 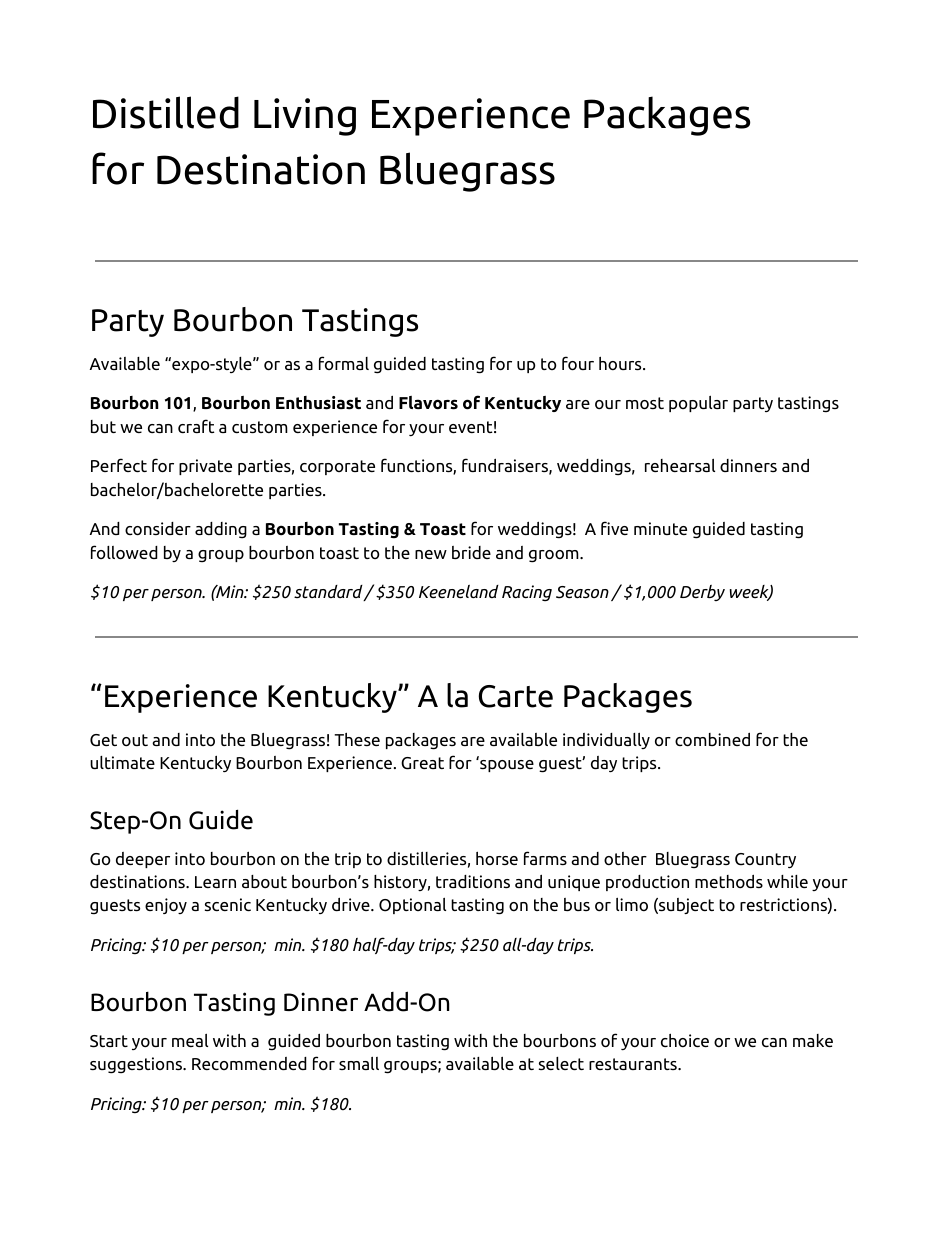 I want to click on small, so click(x=359, y=1063).
